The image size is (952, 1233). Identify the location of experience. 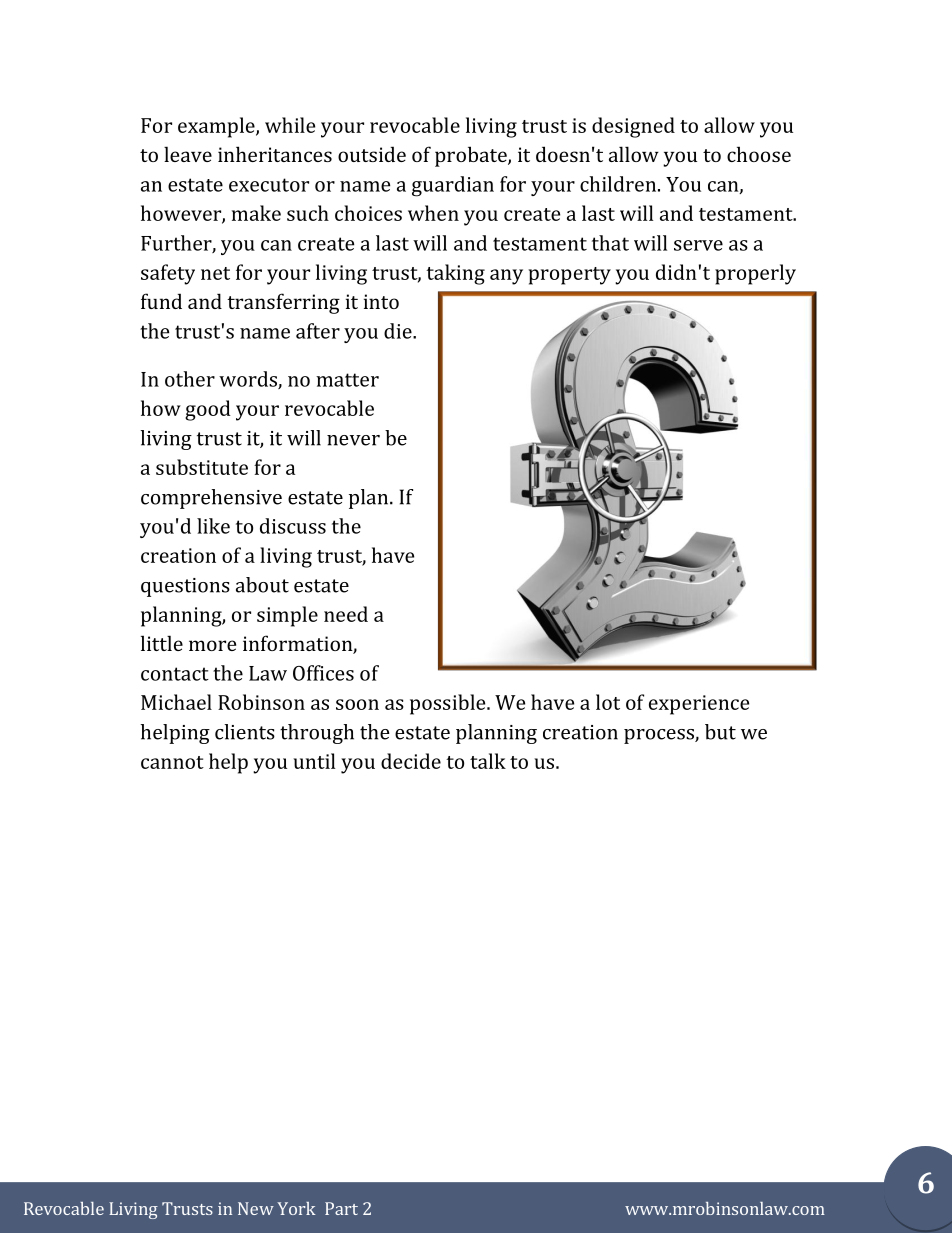
(699, 705).
